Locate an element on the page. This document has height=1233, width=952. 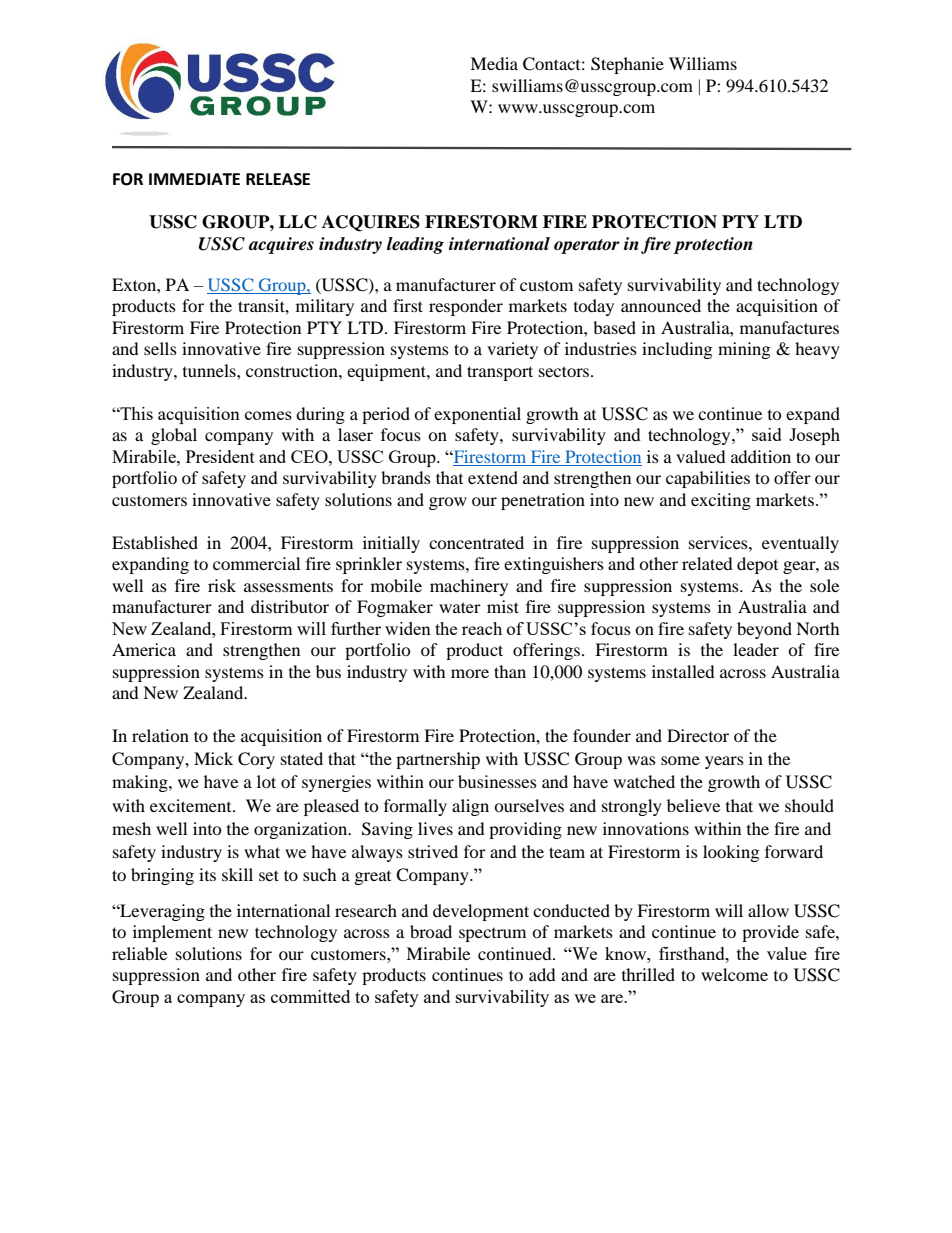
services is located at coordinates (719, 542).
